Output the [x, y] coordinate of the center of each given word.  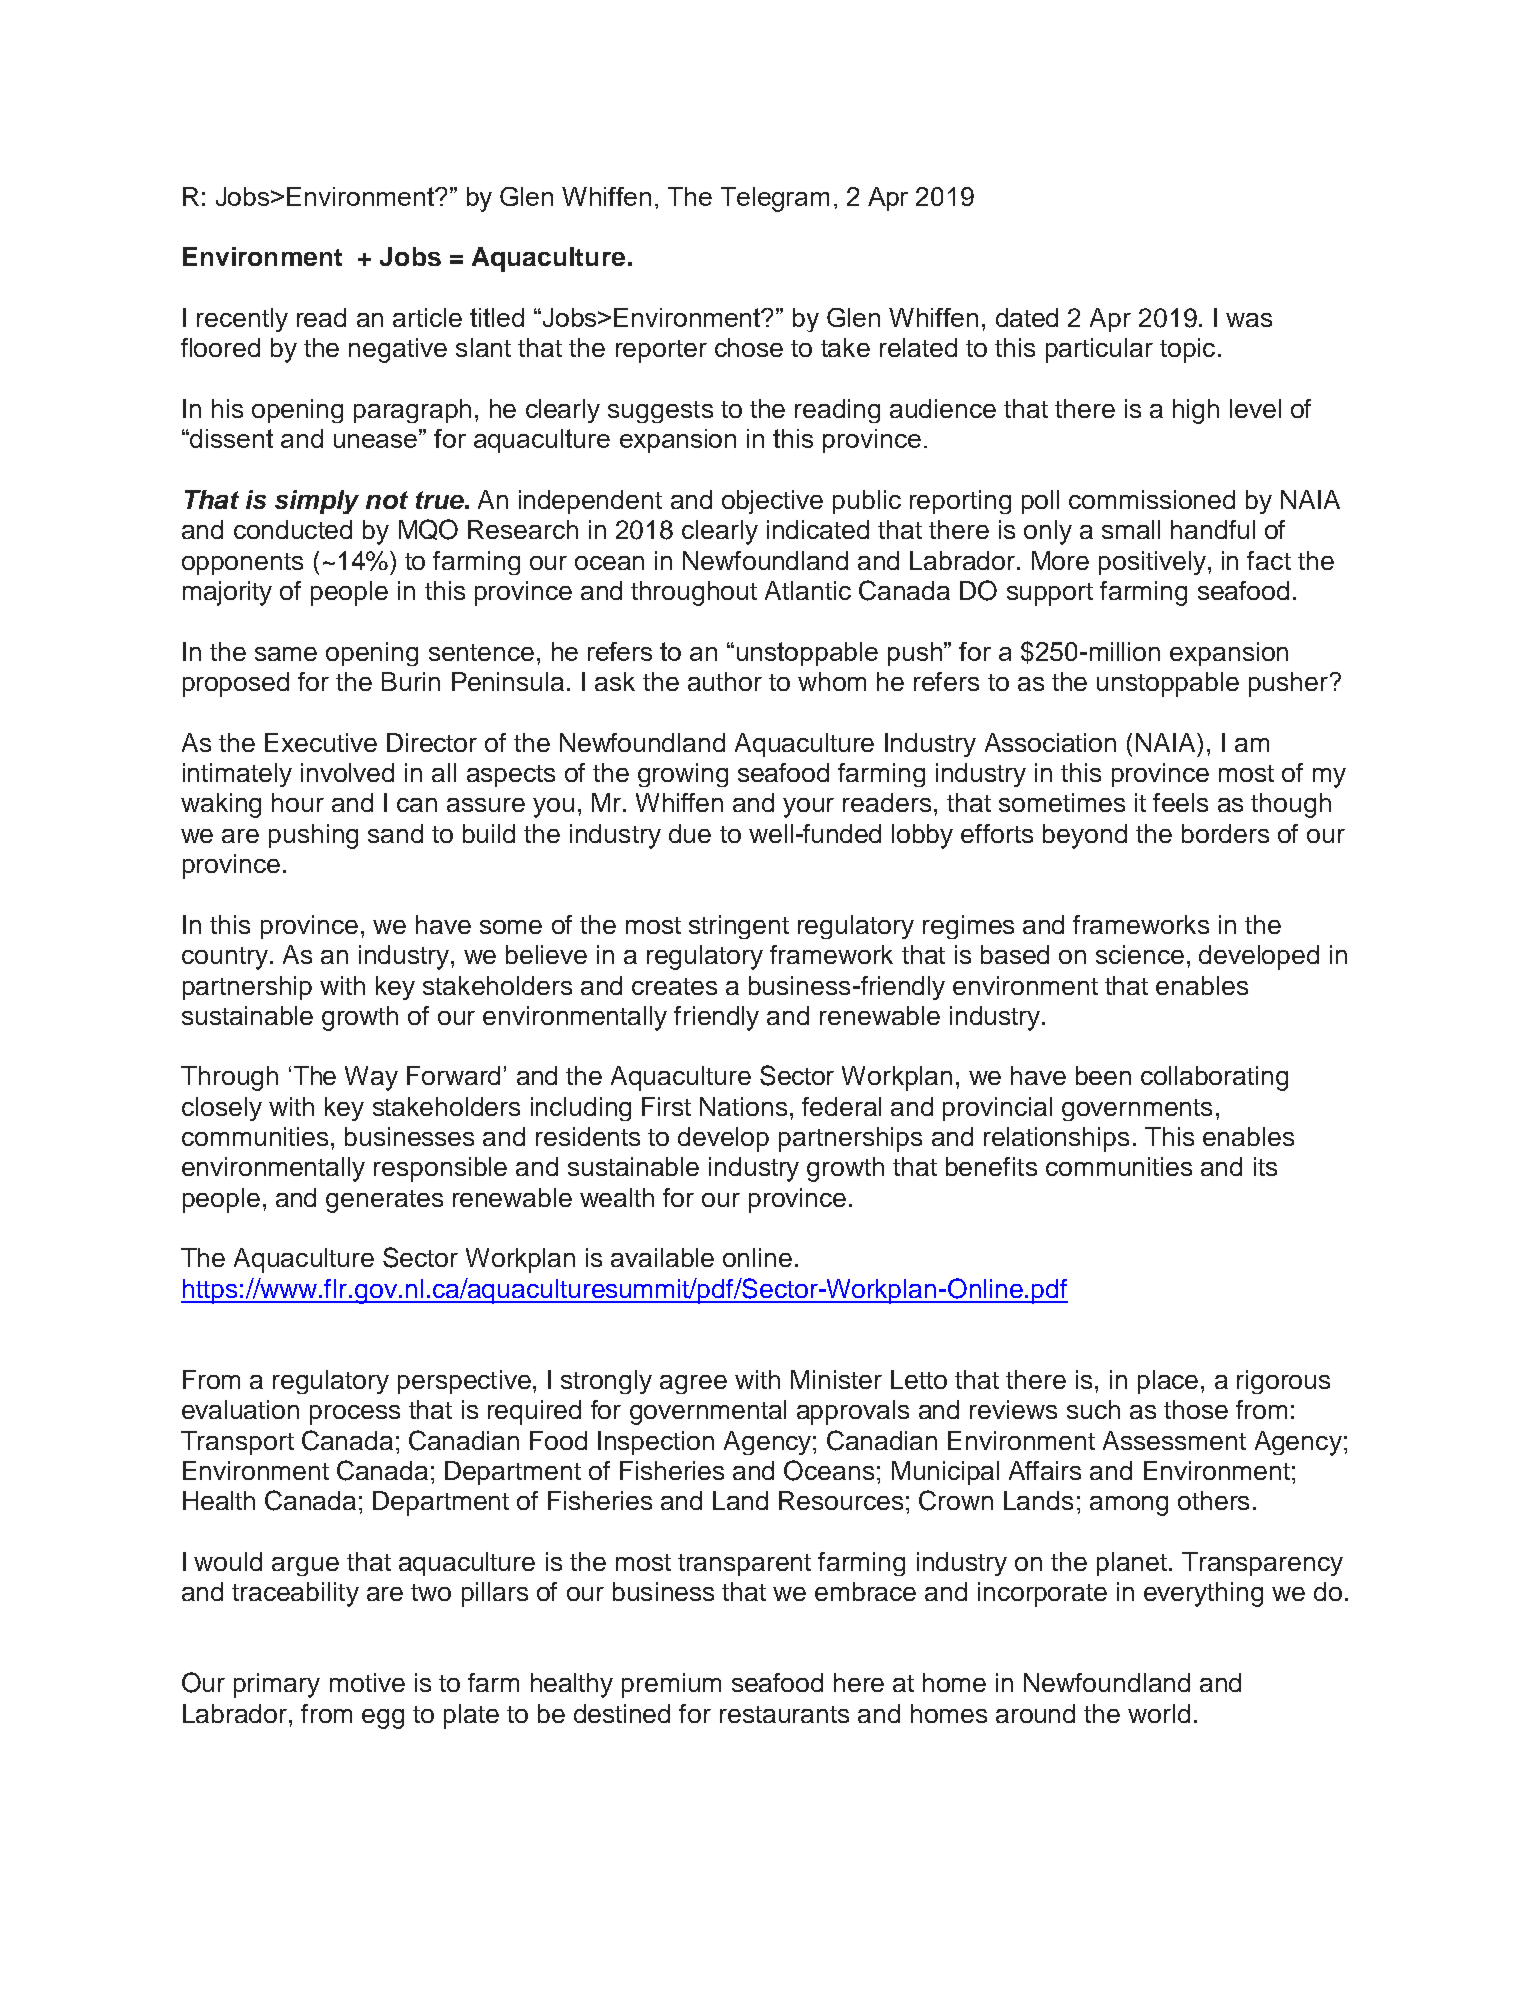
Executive [321, 742]
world [1159, 1713]
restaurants [784, 1714]
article [427, 317]
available [662, 1257]
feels [1180, 802]
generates [384, 1201]
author [725, 681]
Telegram [775, 199]
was [1249, 320]
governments [1137, 1110]
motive [367, 1682]
